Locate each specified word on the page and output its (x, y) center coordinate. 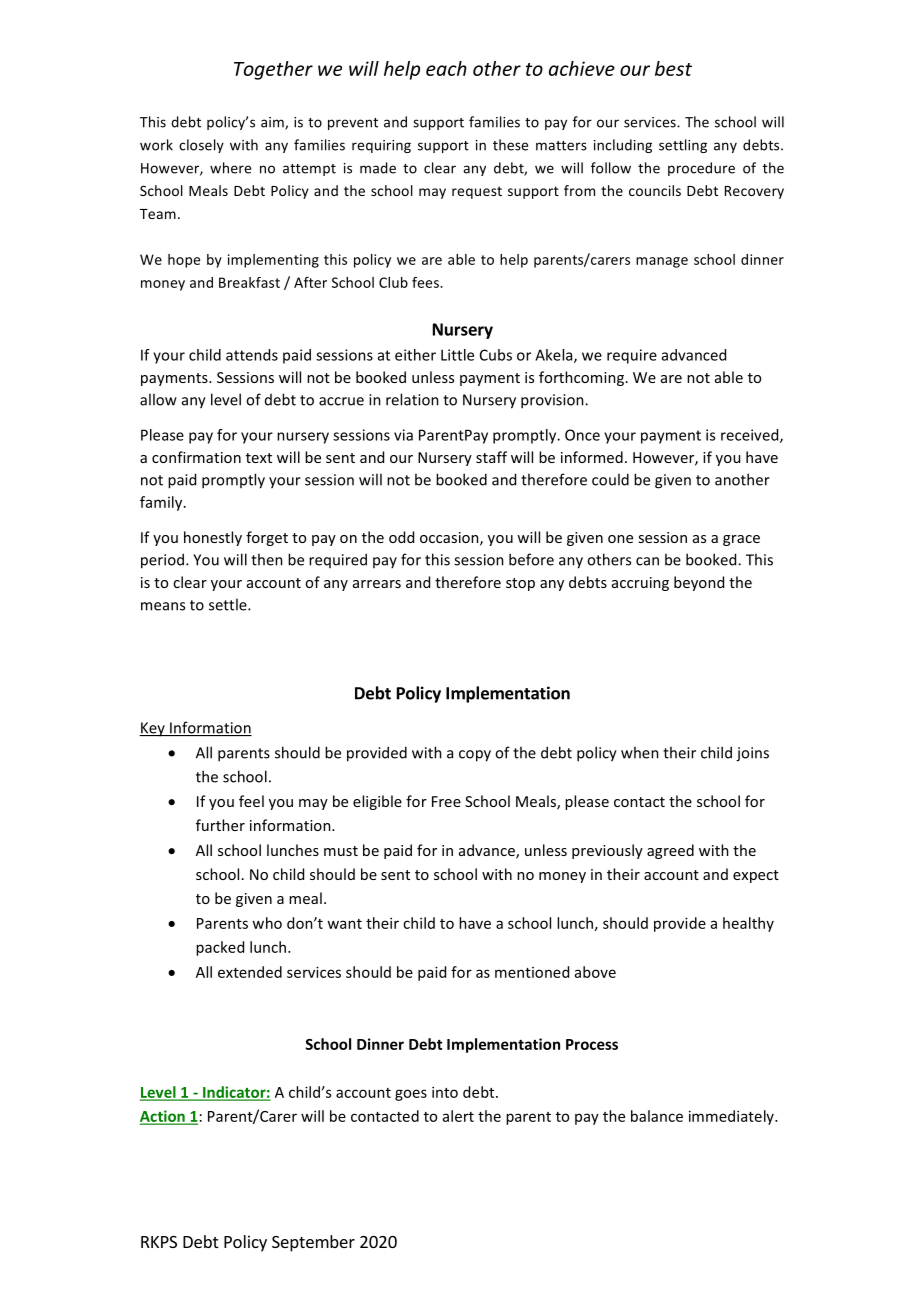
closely (201, 146)
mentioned (532, 972)
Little (457, 355)
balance (657, 1116)
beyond (699, 583)
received (751, 436)
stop (520, 584)
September (313, 1243)
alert (458, 1116)
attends (252, 355)
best (673, 68)
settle (229, 604)
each (446, 68)
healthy (748, 924)
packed (220, 948)
